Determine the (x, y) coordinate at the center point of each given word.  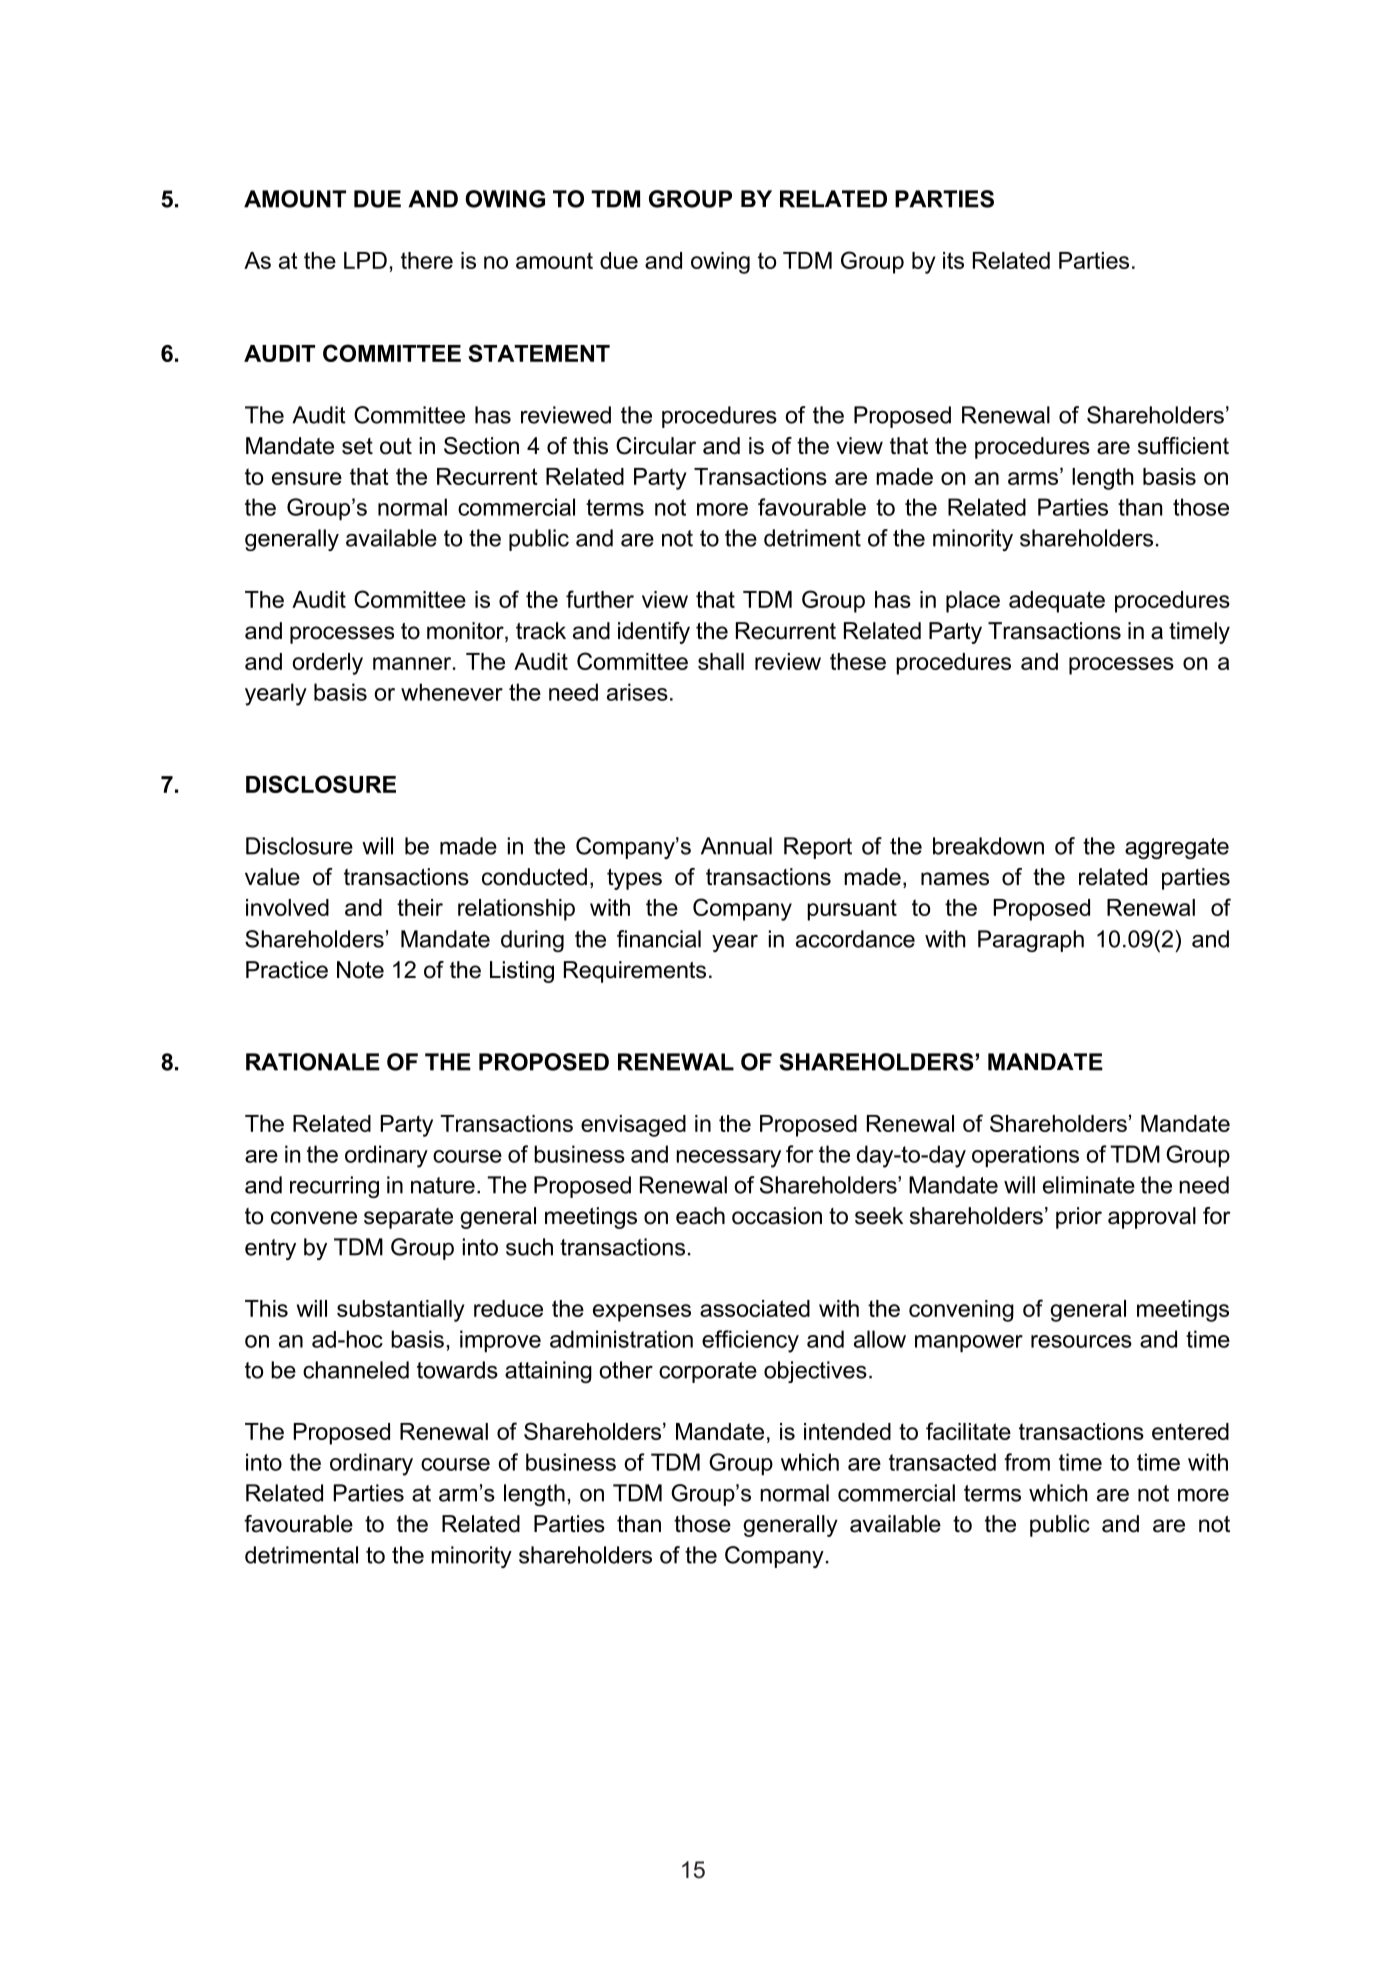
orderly (327, 664)
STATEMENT (539, 353)
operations (1025, 1156)
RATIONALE (313, 1062)
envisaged (633, 1126)
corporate (708, 1372)
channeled (356, 1370)
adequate (1057, 602)
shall (721, 661)
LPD (365, 260)
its (953, 260)
